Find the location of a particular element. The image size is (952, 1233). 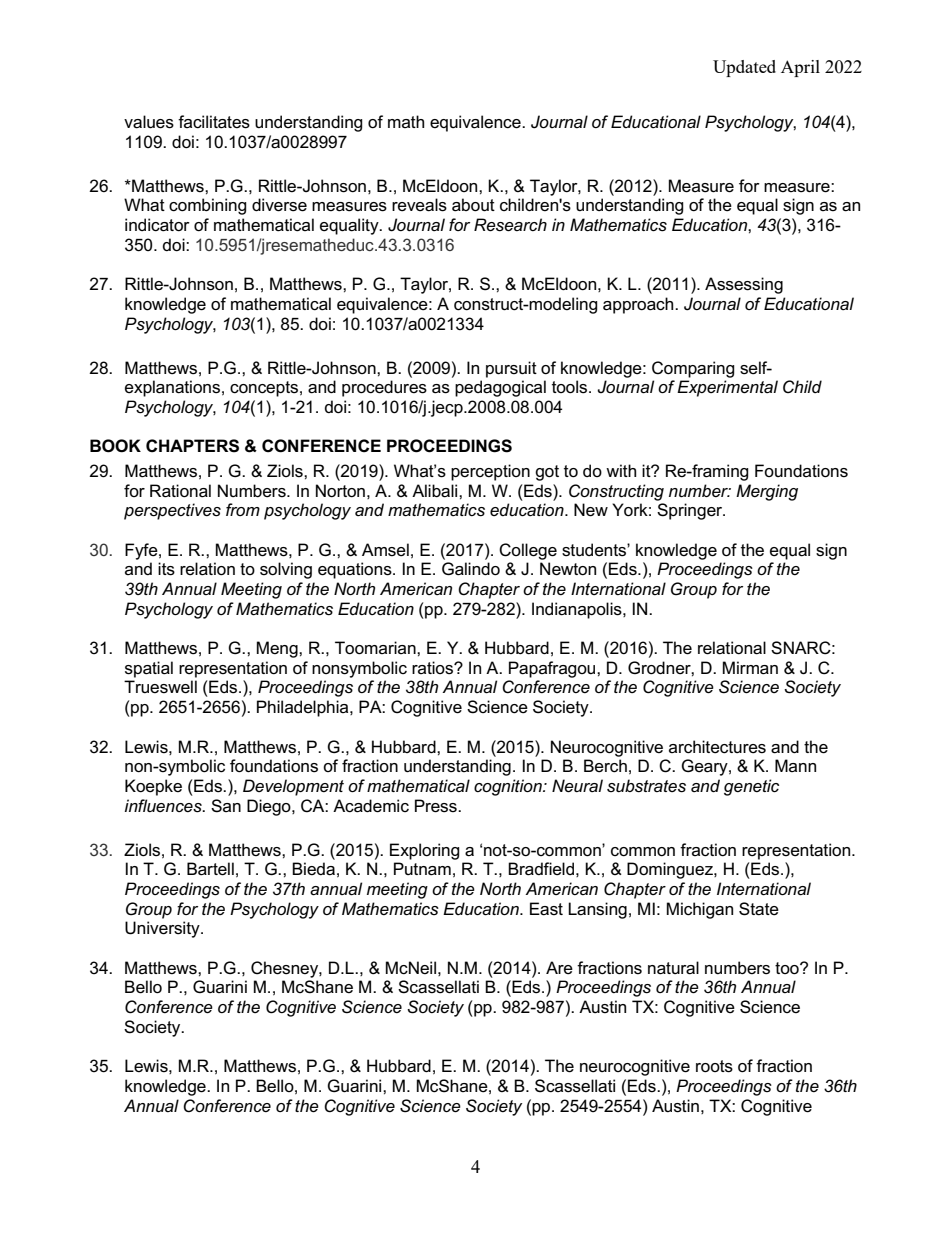

pursuit is located at coordinates (511, 369).
